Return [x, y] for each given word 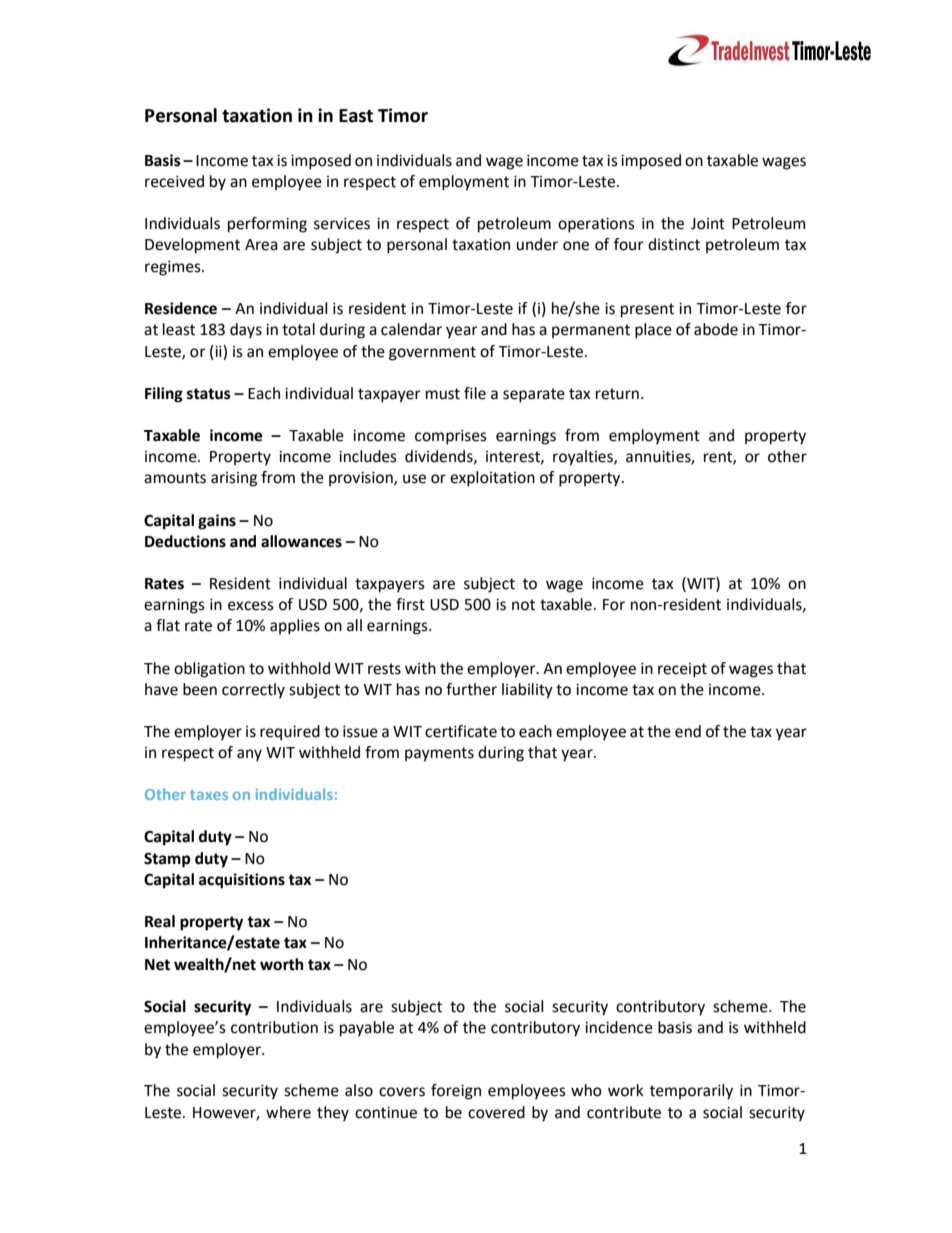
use [414, 479]
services [342, 224]
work [626, 1090]
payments [439, 754]
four [629, 244]
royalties [584, 458]
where [288, 1112]
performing [267, 225]
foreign [456, 1092]
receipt [682, 670]
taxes [209, 795]
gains [217, 522]
